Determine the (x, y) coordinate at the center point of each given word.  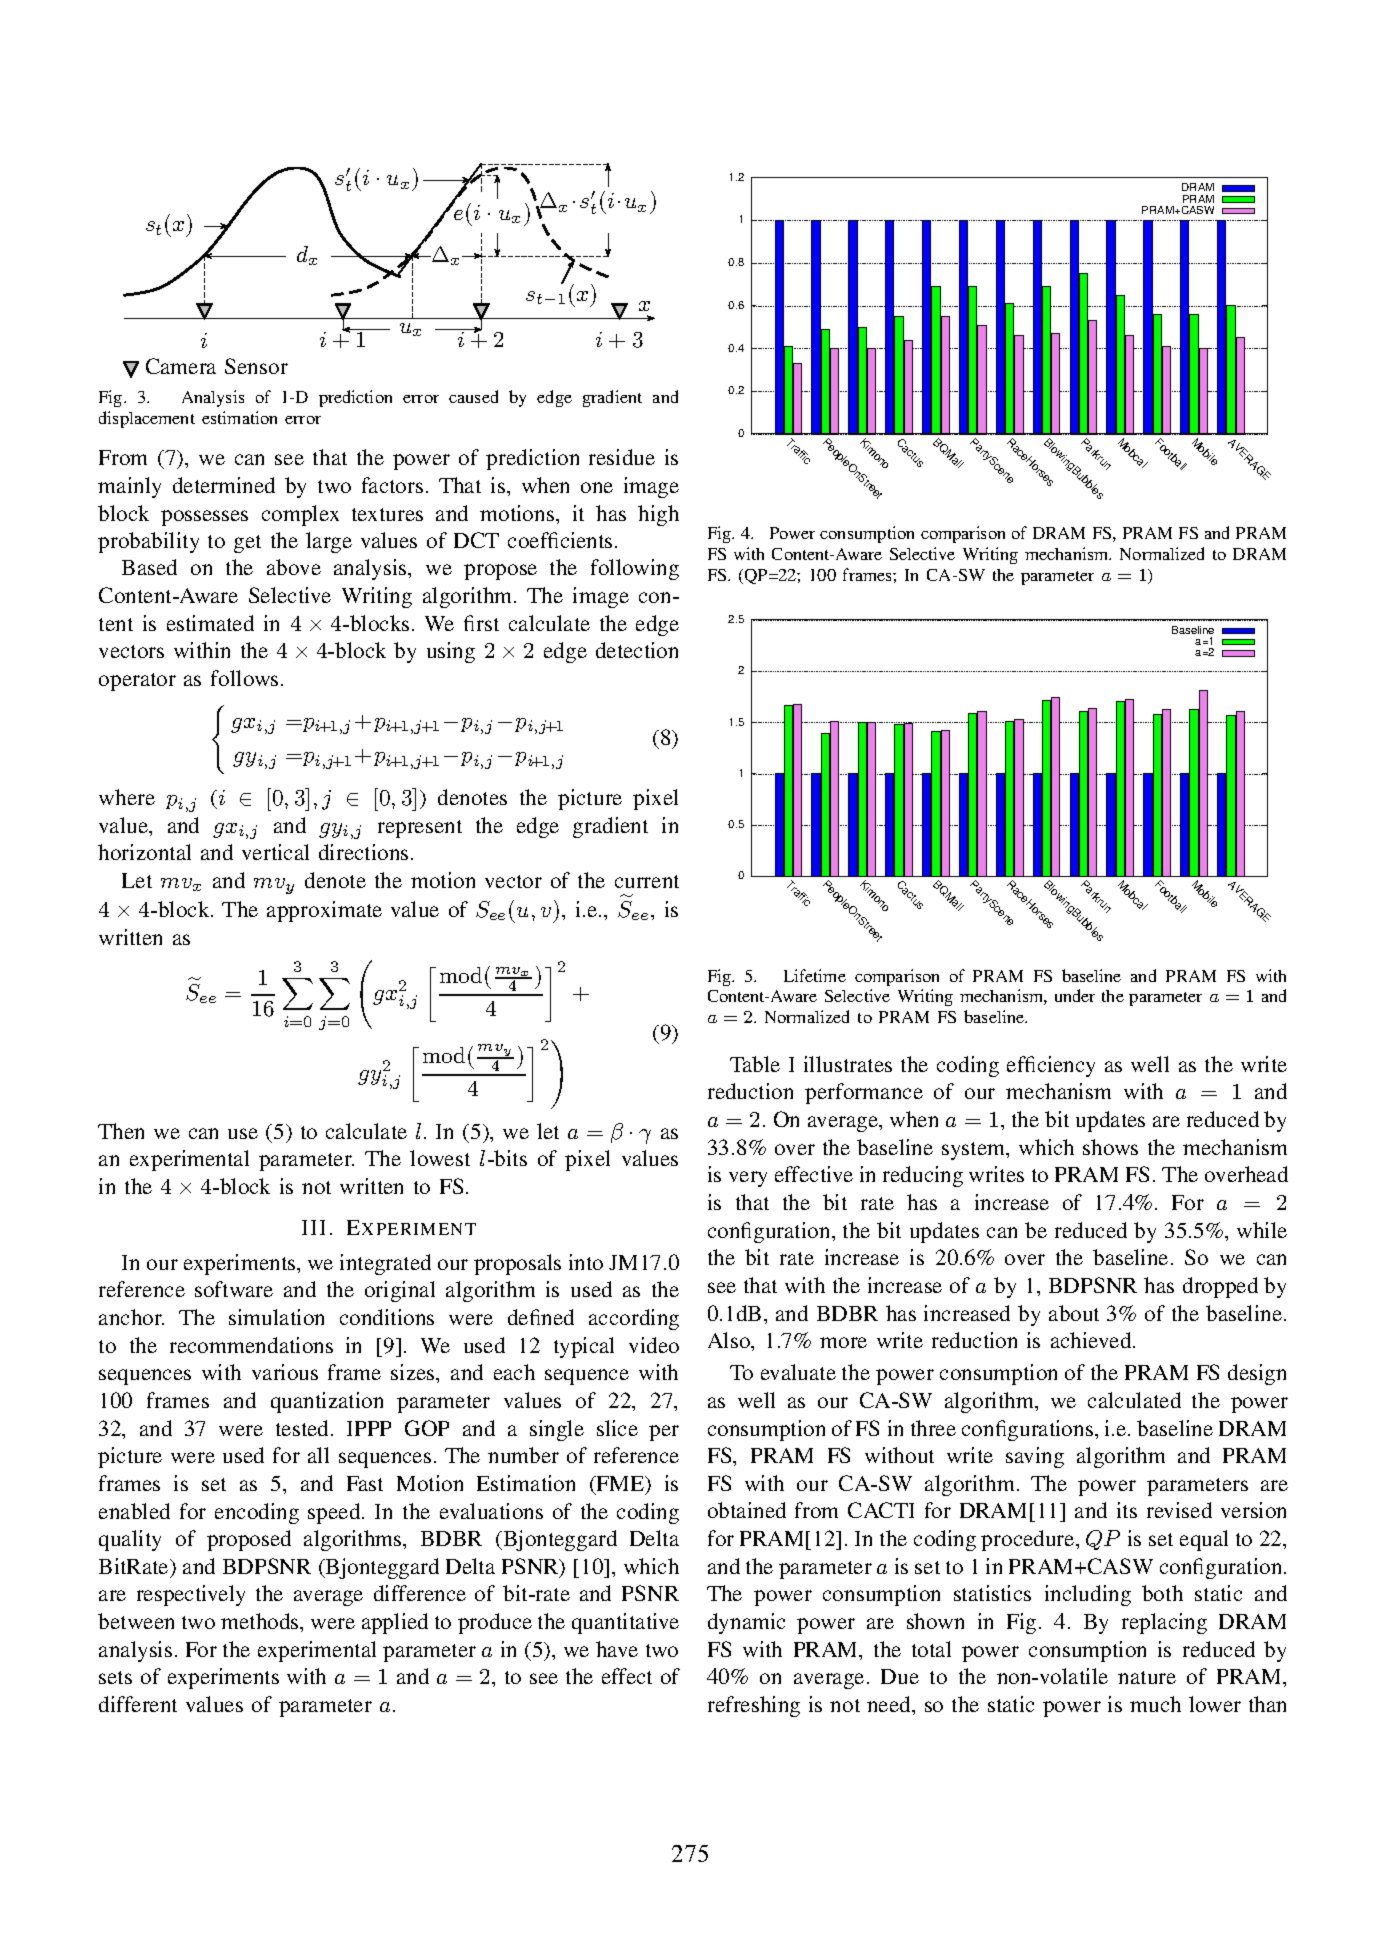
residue (622, 457)
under (1075, 995)
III (313, 1227)
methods (261, 1621)
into (586, 1262)
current (647, 881)
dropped (1220, 1287)
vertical (275, 852)
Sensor (256, 366)
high (658, 515)
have (617, 1649)
